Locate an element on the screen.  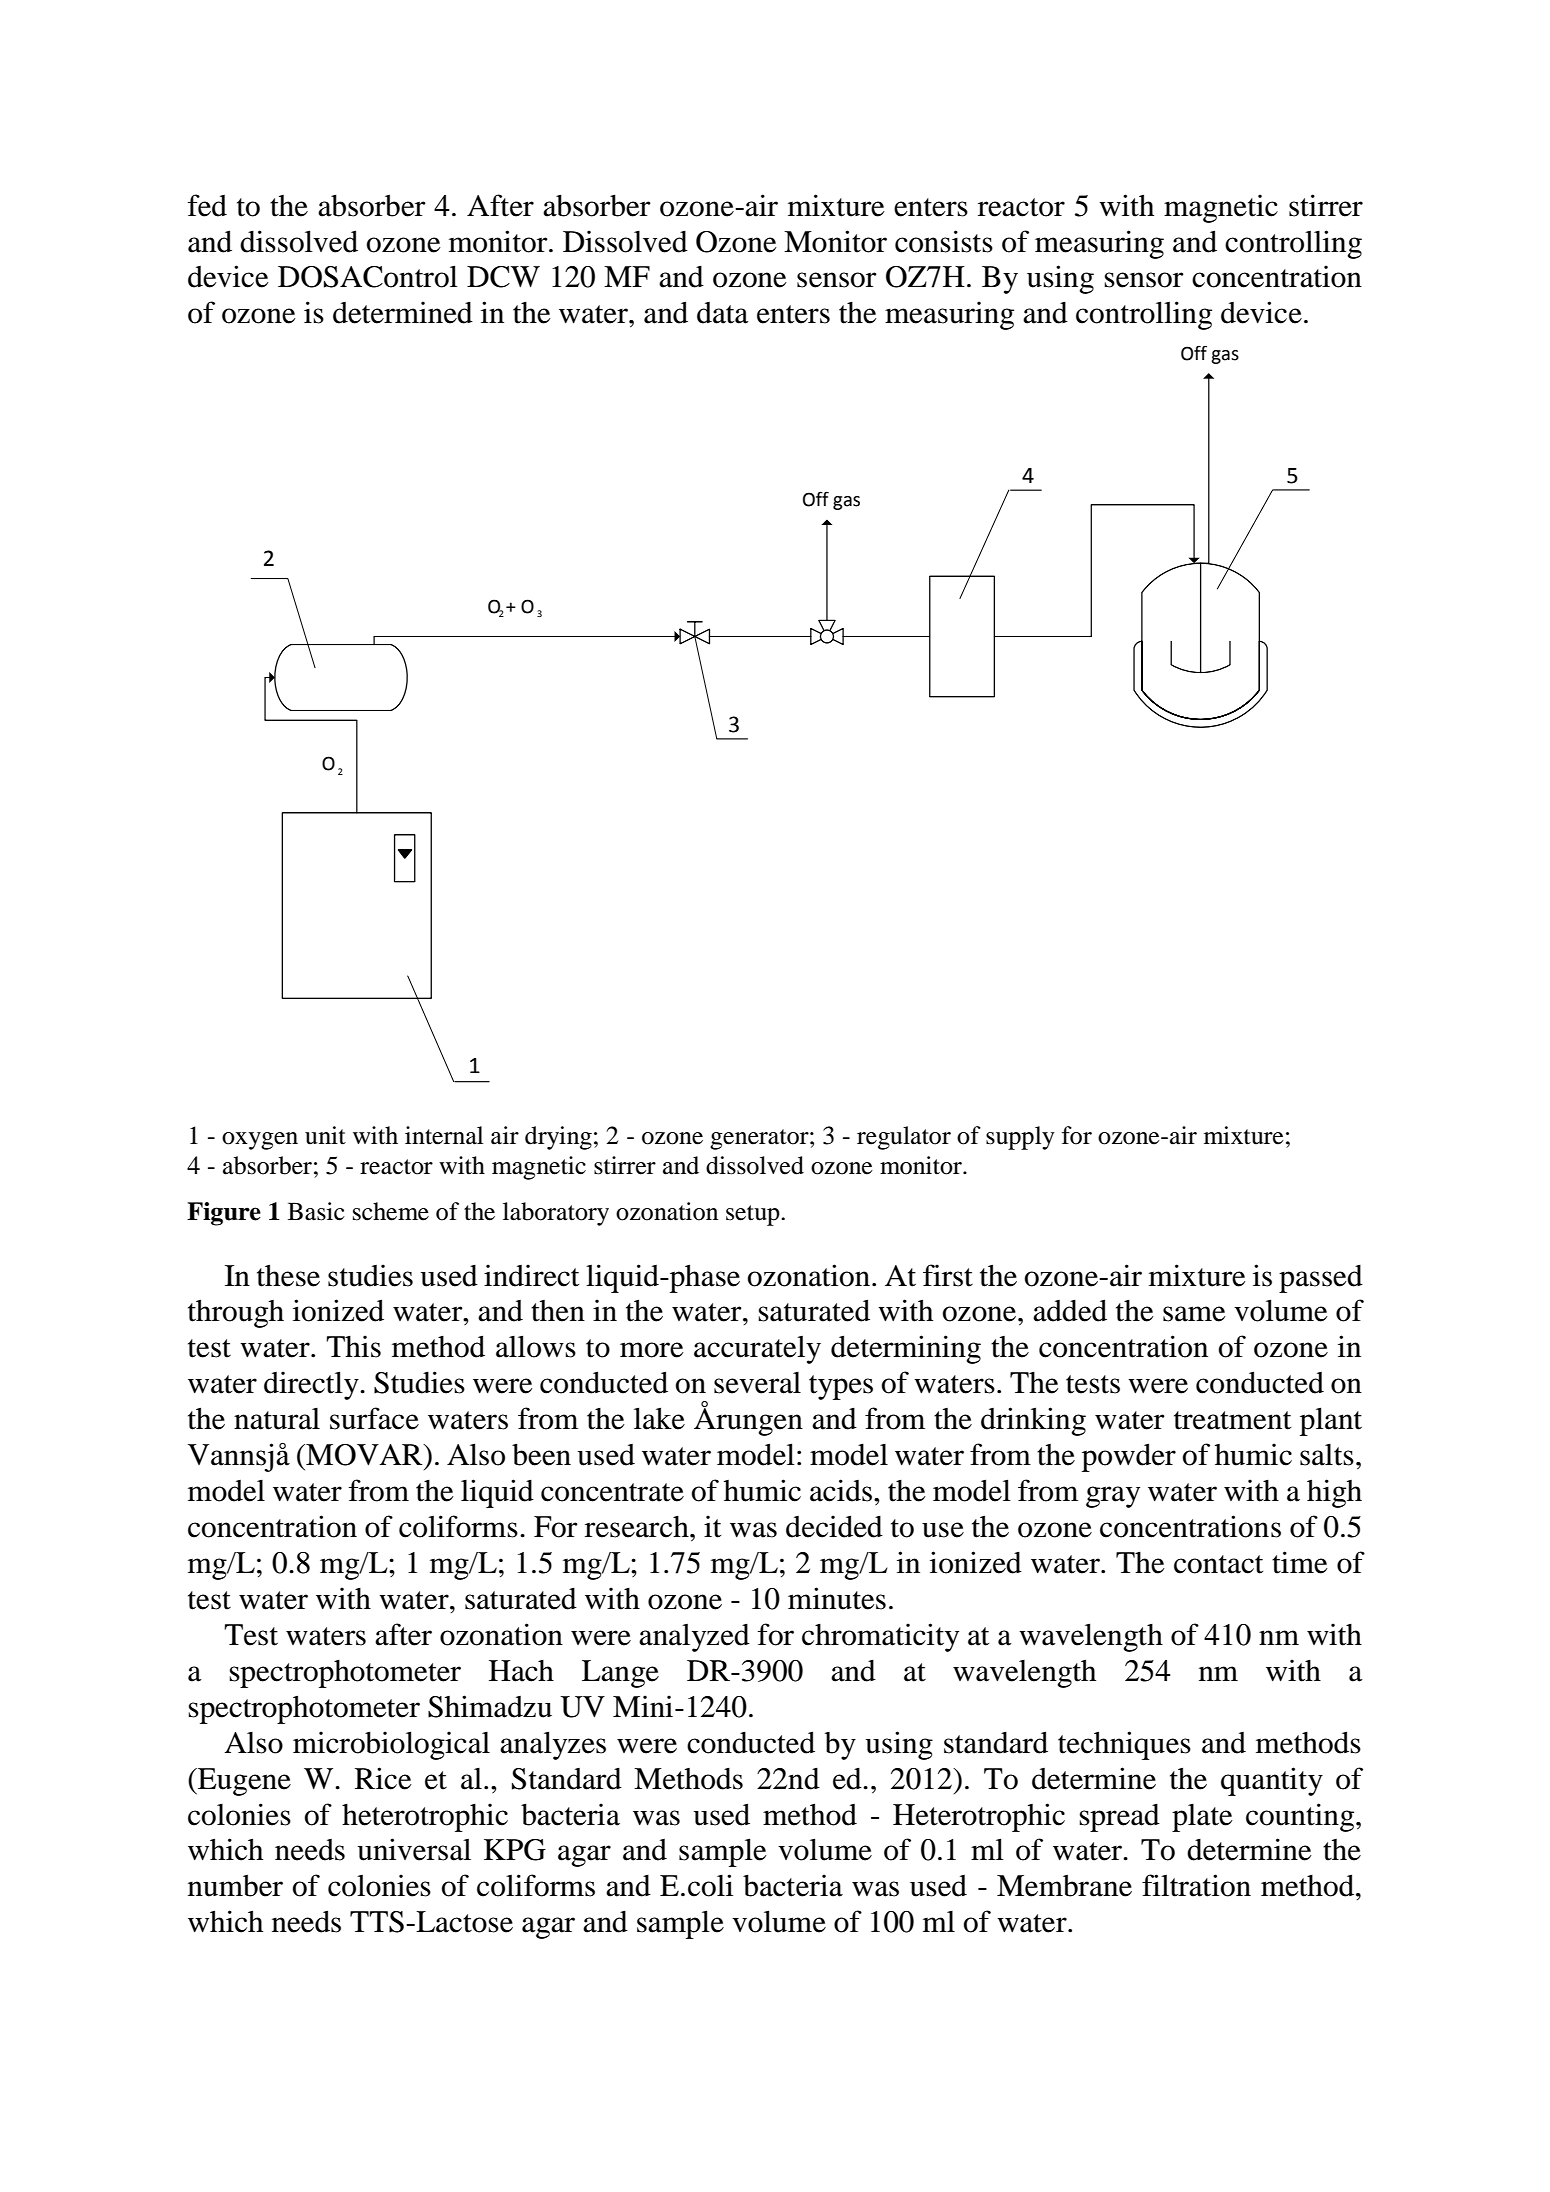
regulator is located at coordinates (904, 1138).
